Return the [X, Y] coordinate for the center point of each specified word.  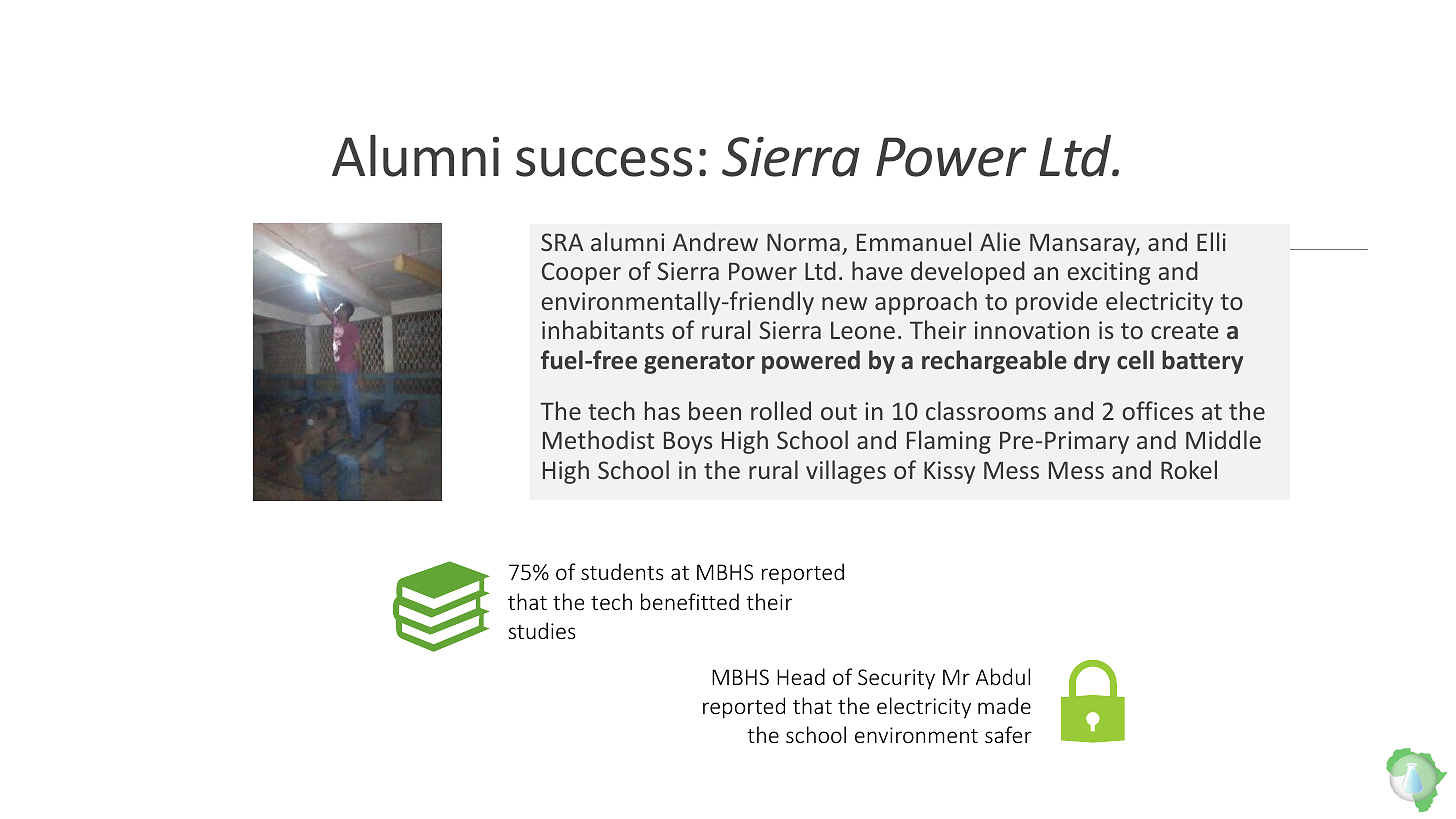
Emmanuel [914, 241]
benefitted [690, 601]
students [622, 571]
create [1184, 331]
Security [896, 679]
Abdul [1003, 676]
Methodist [598, 439]
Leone [863, 330]
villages [846, 472]
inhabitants [603, 329]
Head [801, 676]
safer [1008, 734]
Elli [1211, 241]
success [604, 162]
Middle [1223, 439]
